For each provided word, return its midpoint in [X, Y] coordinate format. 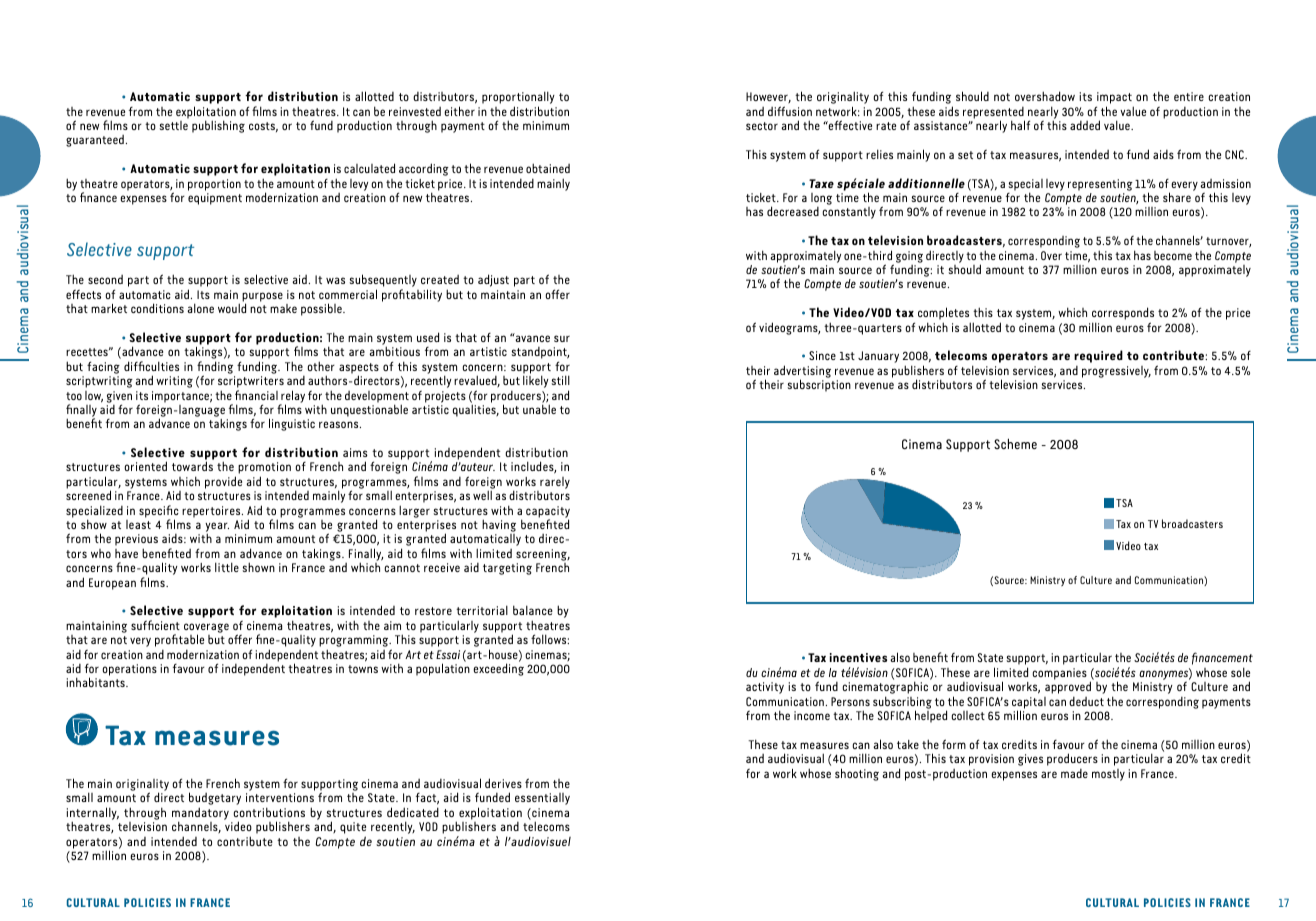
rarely [555, 483]
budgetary [215, 800]
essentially [542, 799]
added [1085, 125]
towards [192, 466]
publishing [218, 126]
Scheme [1015, 443]
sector [762, 126]
